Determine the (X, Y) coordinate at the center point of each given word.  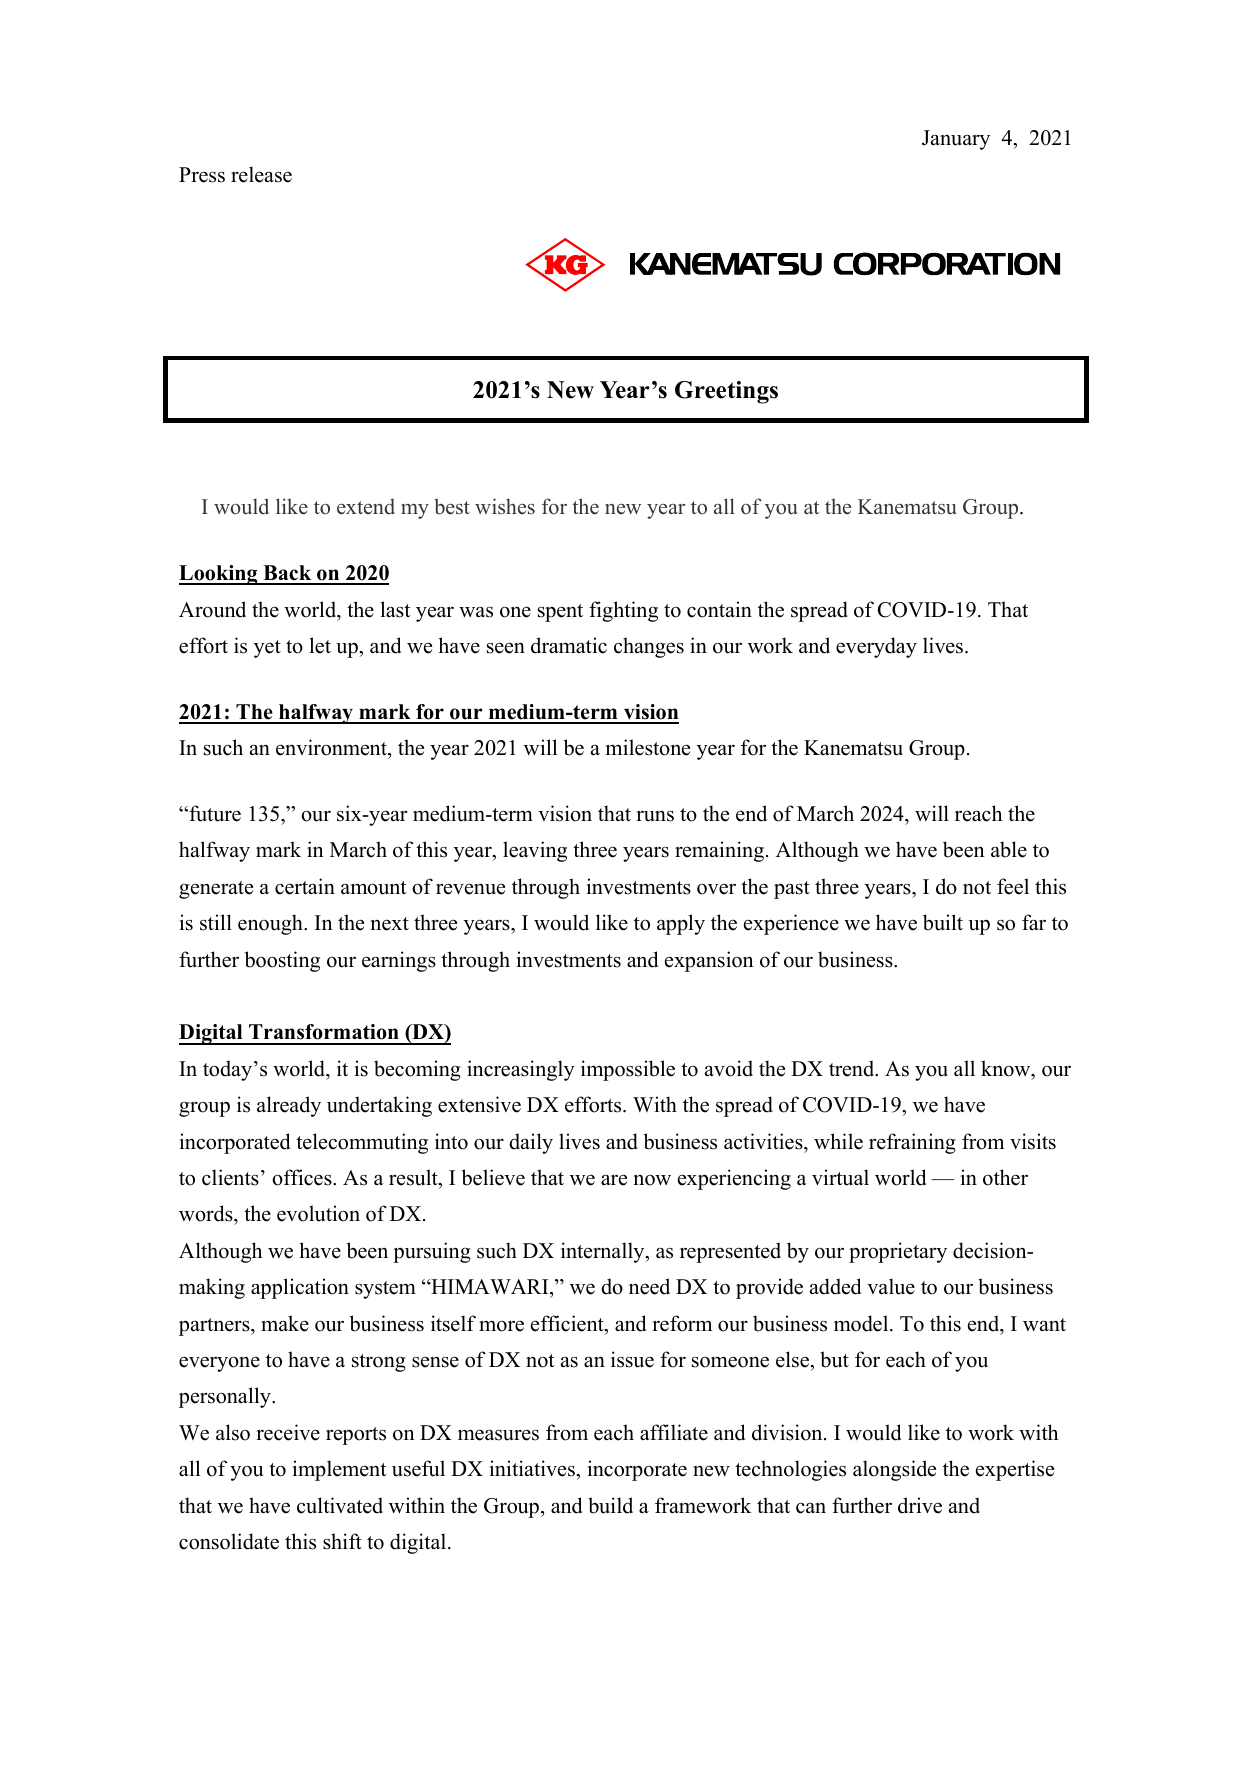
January (956, 140)
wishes (505, 506)
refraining (912, 1143)
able (1009, 849)
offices (303, 1177)
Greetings (726, 392)
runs (655, 816)
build (610, 1505)
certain (305, 886)
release (261, 174)
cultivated (340, 1505)
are (614, 1180)
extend (366, 507)
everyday (876, 647)
